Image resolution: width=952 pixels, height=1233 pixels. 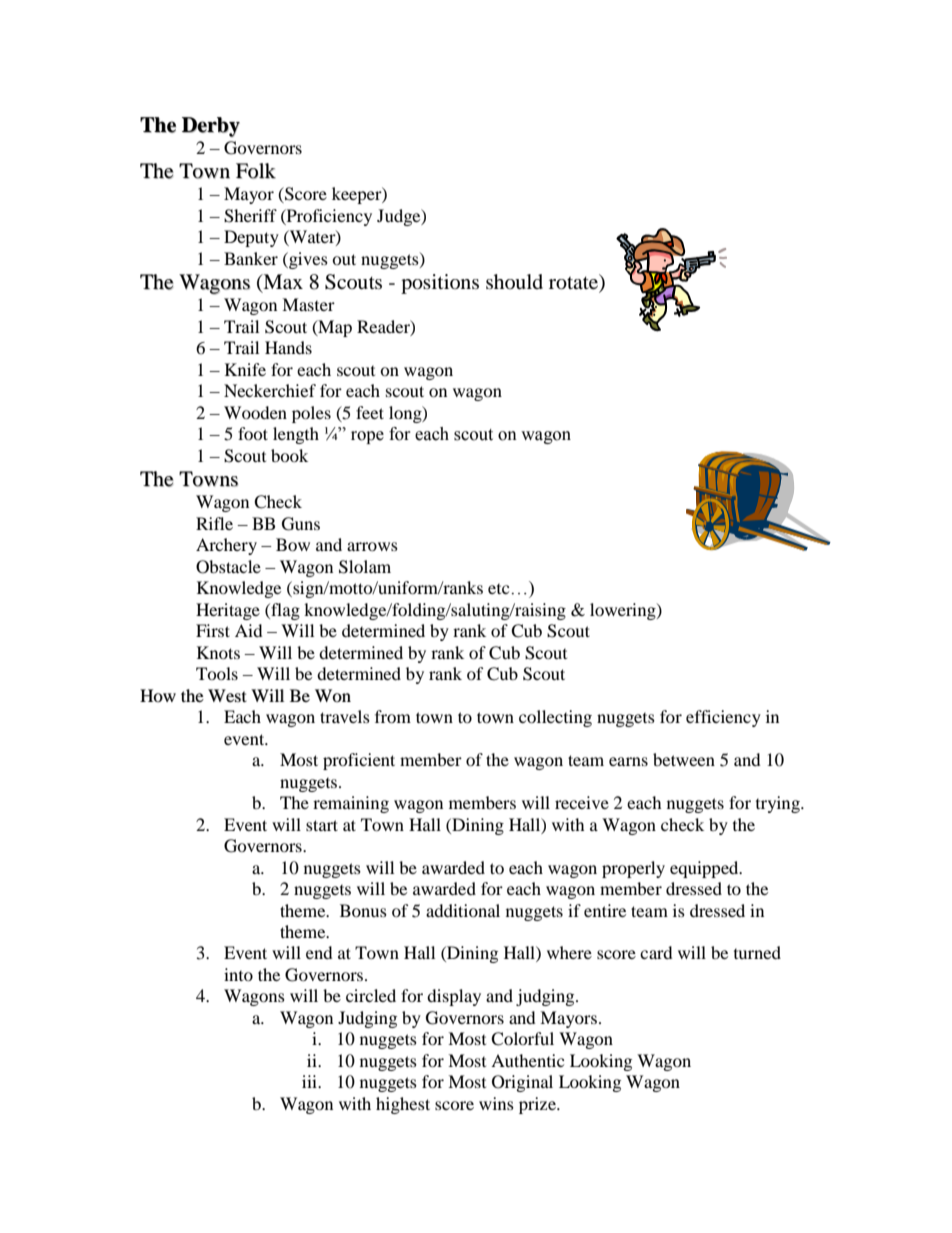 What do you see at coordinates (440, 284) in the screenshot?
I see `positions` at bounding box center [440, 284].
